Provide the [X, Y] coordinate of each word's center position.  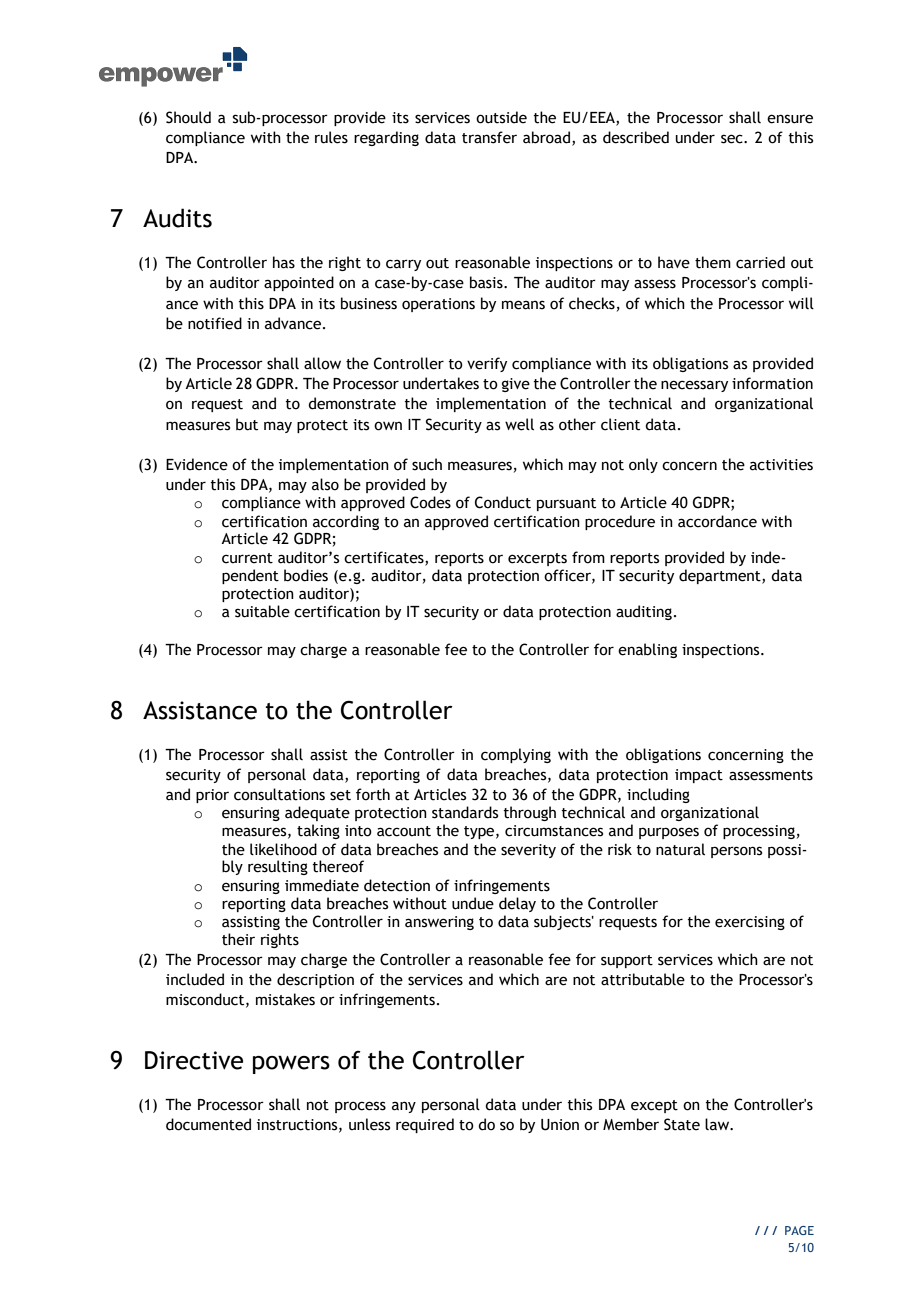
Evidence [197, 464]
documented [208, 1124]
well [519, 424]
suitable [262, 611]
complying [516, 755]
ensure [790, 119]
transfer [489, 137]
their [238, 939]
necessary [694, 386]
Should [188, 117]
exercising [750, 923]
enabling [647, 650]
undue [473, 903]
